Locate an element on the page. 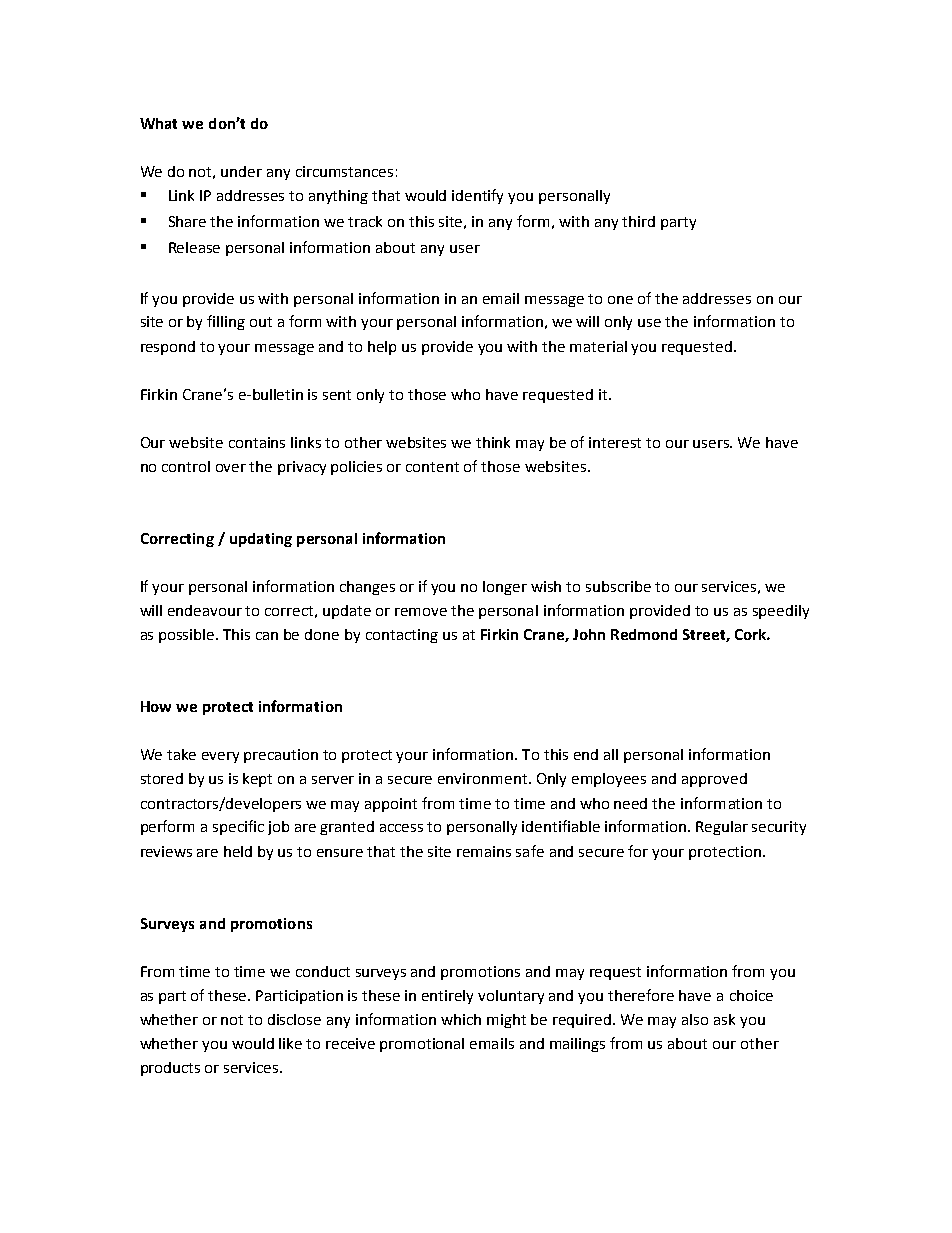  like is located at coordinates (290, 1043).
